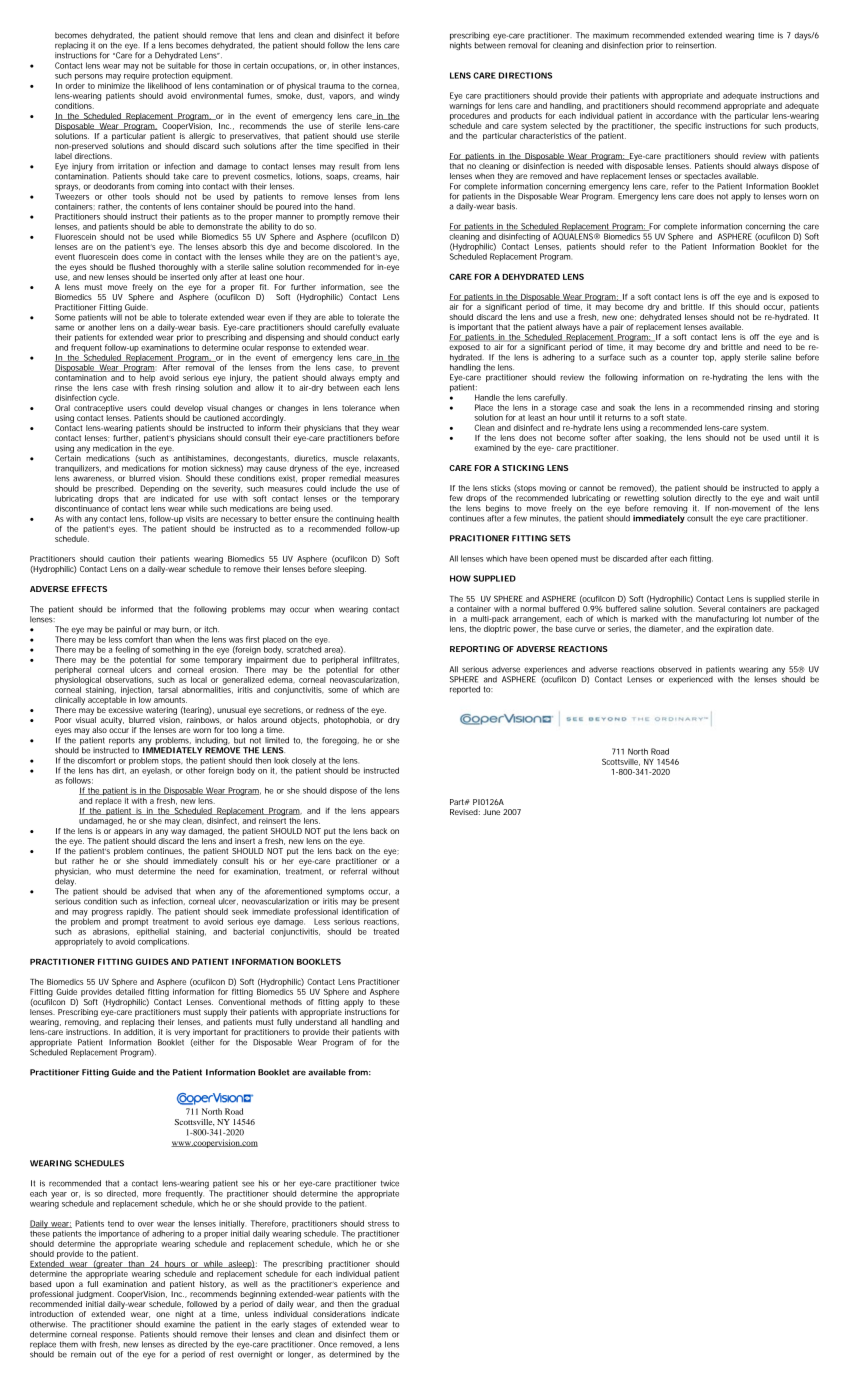 The height and width of the screenshot is (1400, 849). I want to click on directly, so click(708, 499).
